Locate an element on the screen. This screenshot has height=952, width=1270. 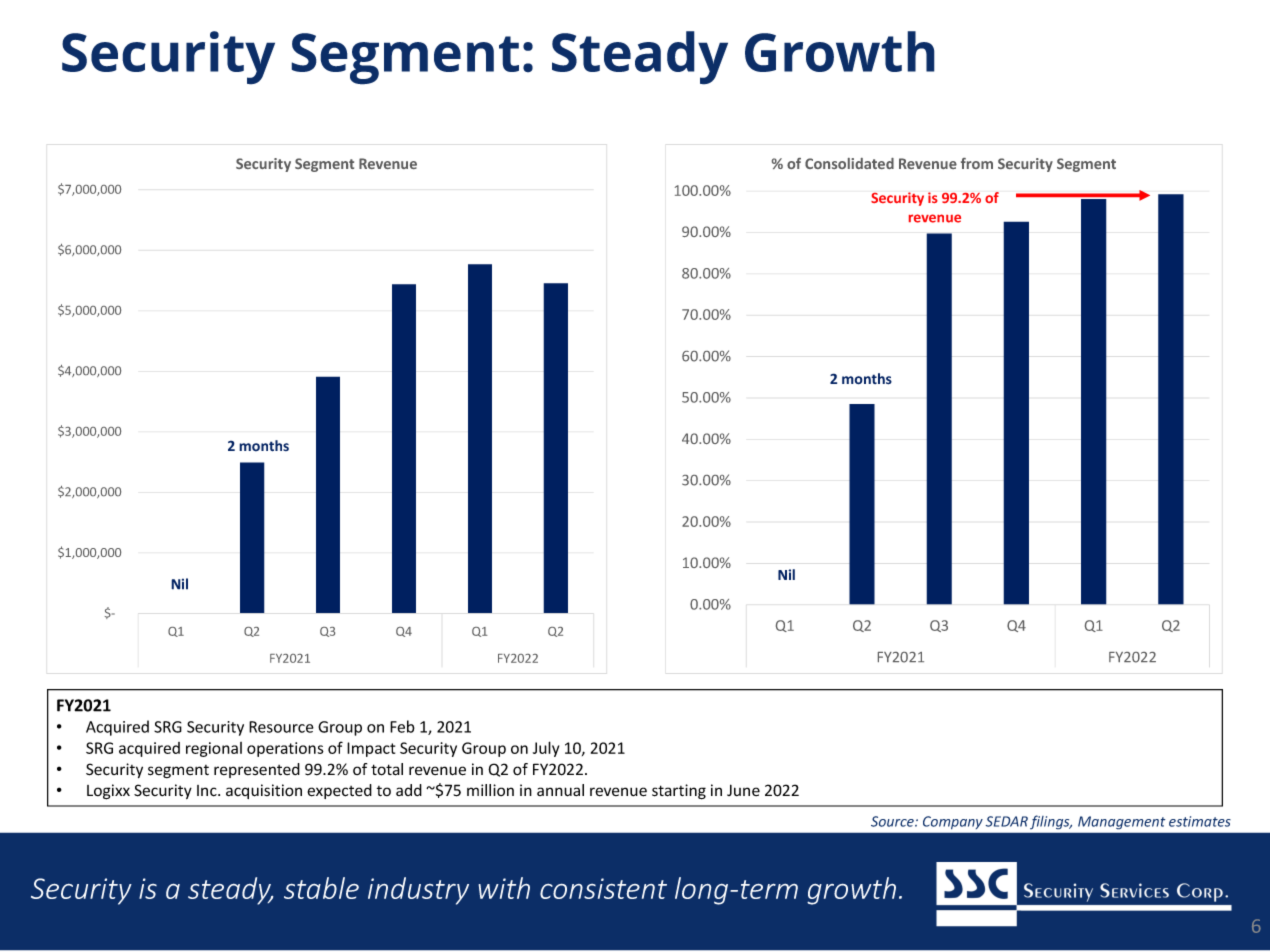
filings is located at coordinates (1051, 822).
